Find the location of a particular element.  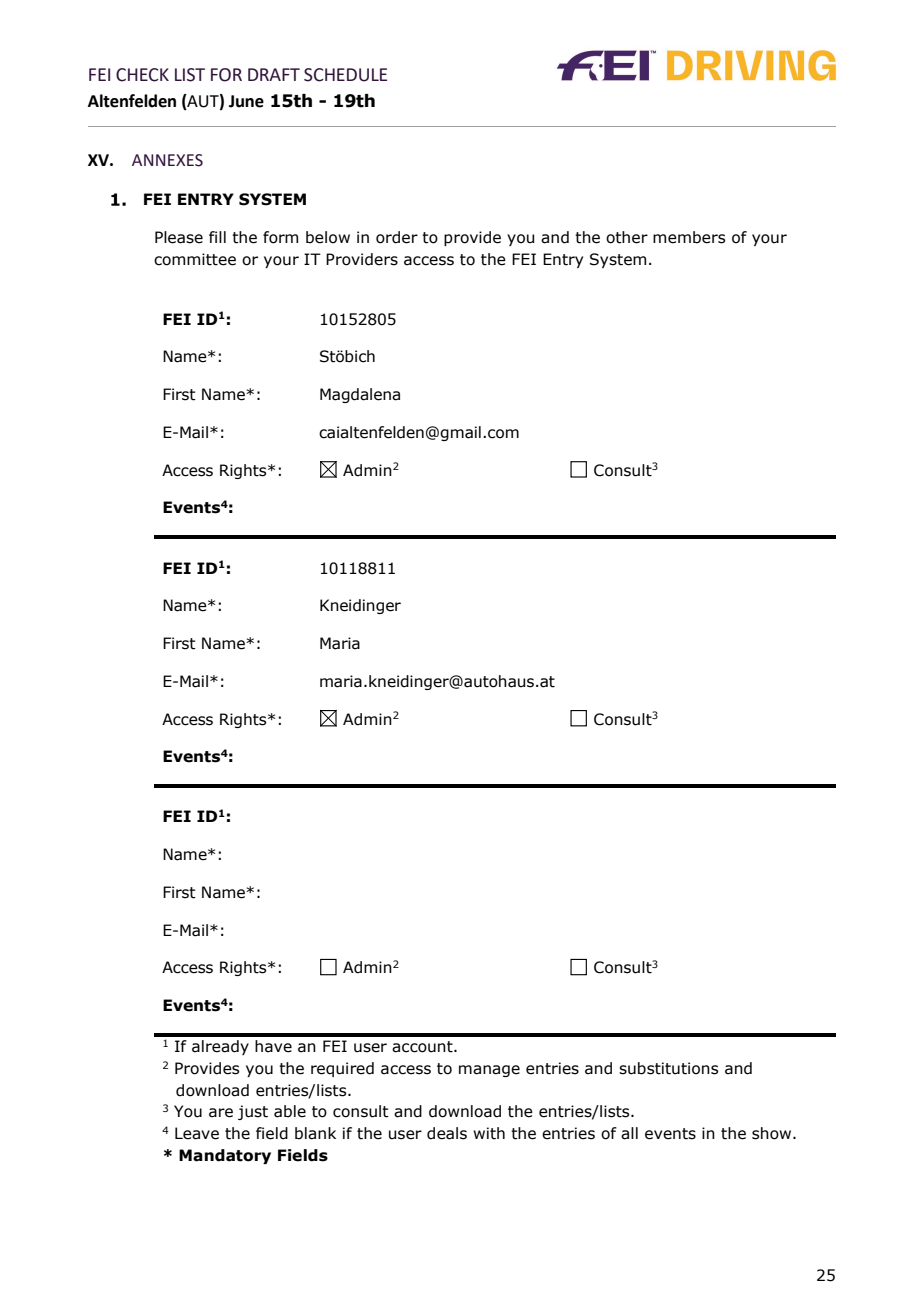

SCHEDULE is located at coordinates (345, 75).
